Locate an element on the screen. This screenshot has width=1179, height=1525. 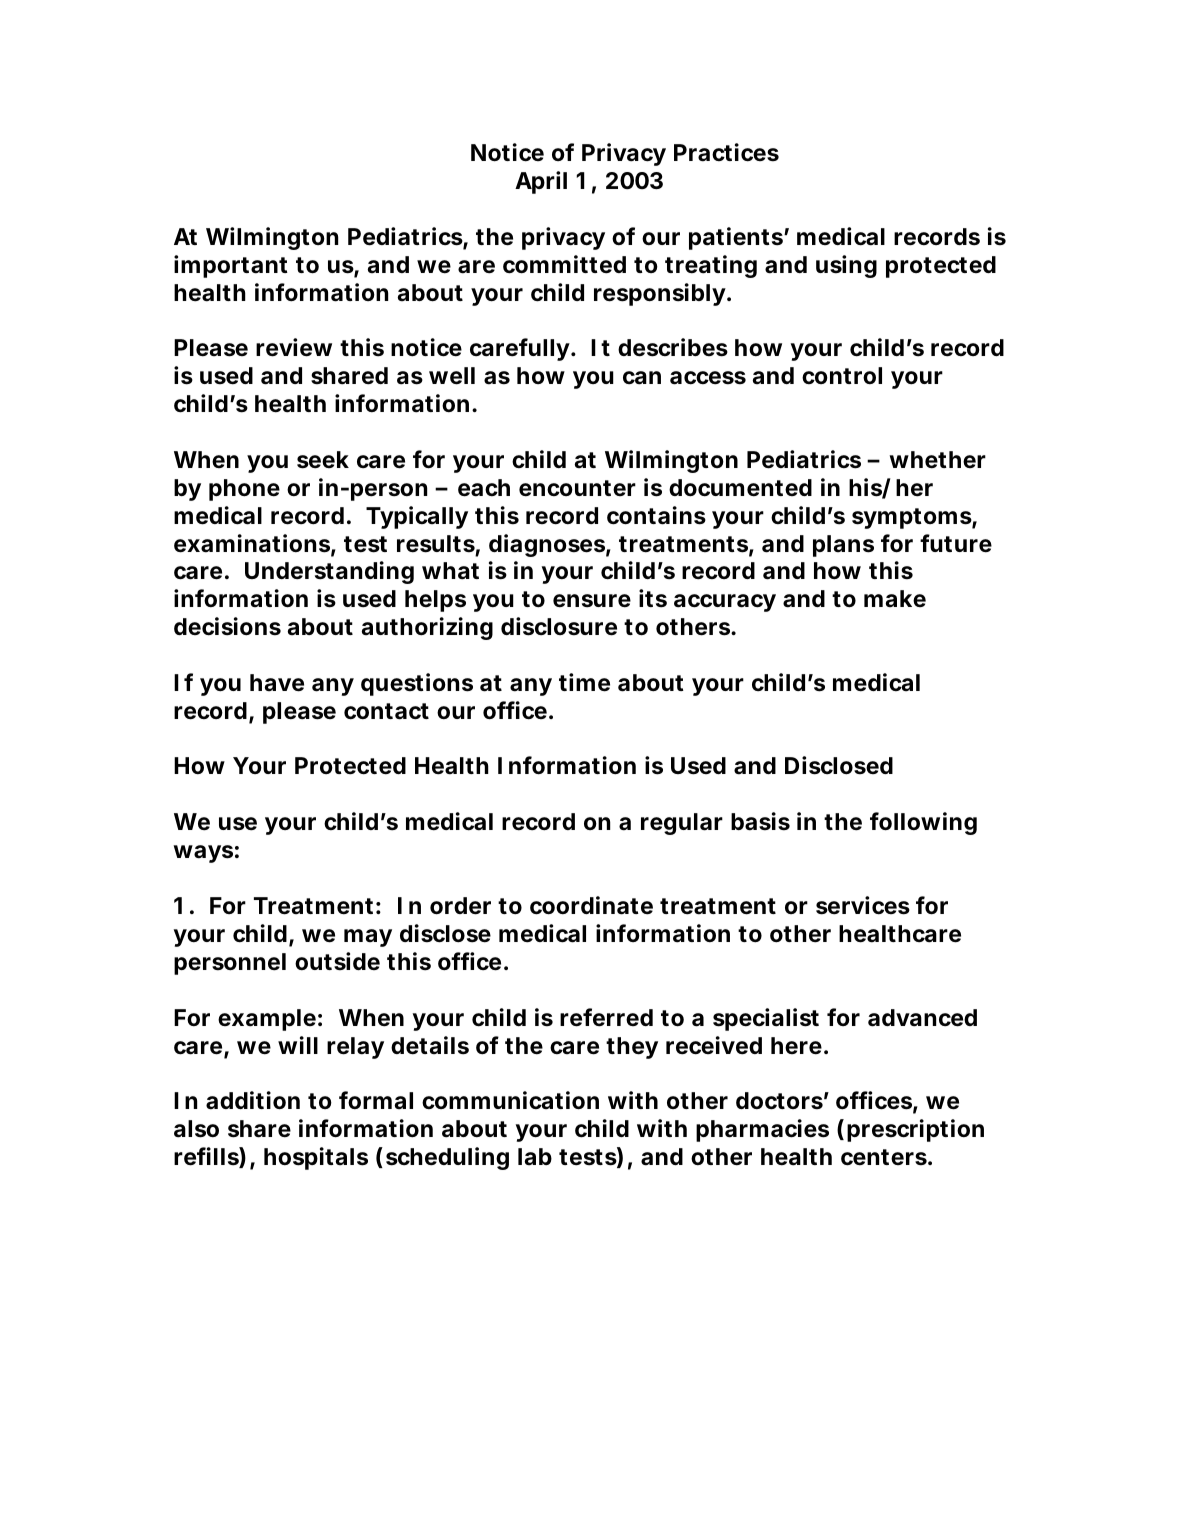
what is located at coordinates (450, 571).
